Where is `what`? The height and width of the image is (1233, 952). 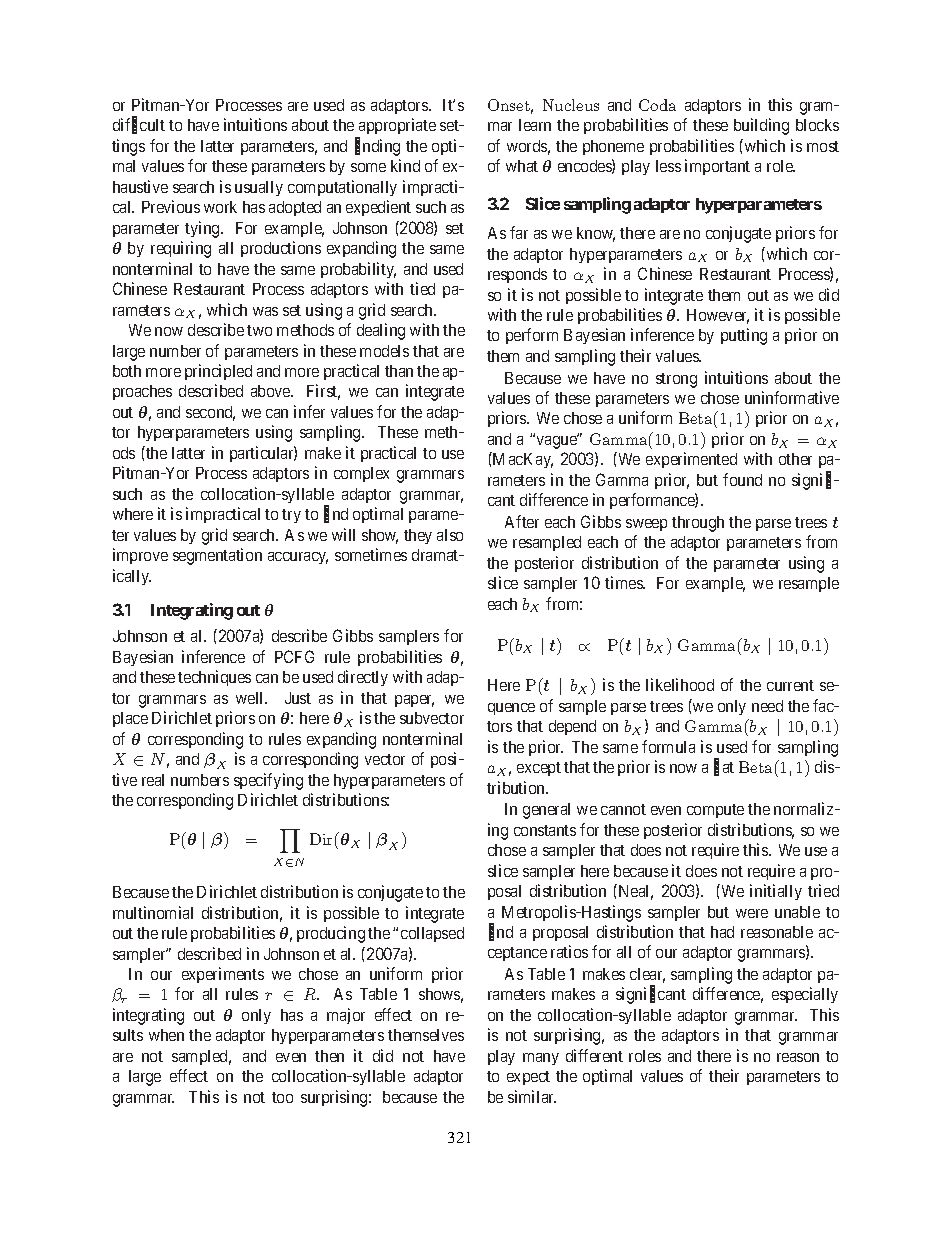
what is located at coordinates (522, 166).
